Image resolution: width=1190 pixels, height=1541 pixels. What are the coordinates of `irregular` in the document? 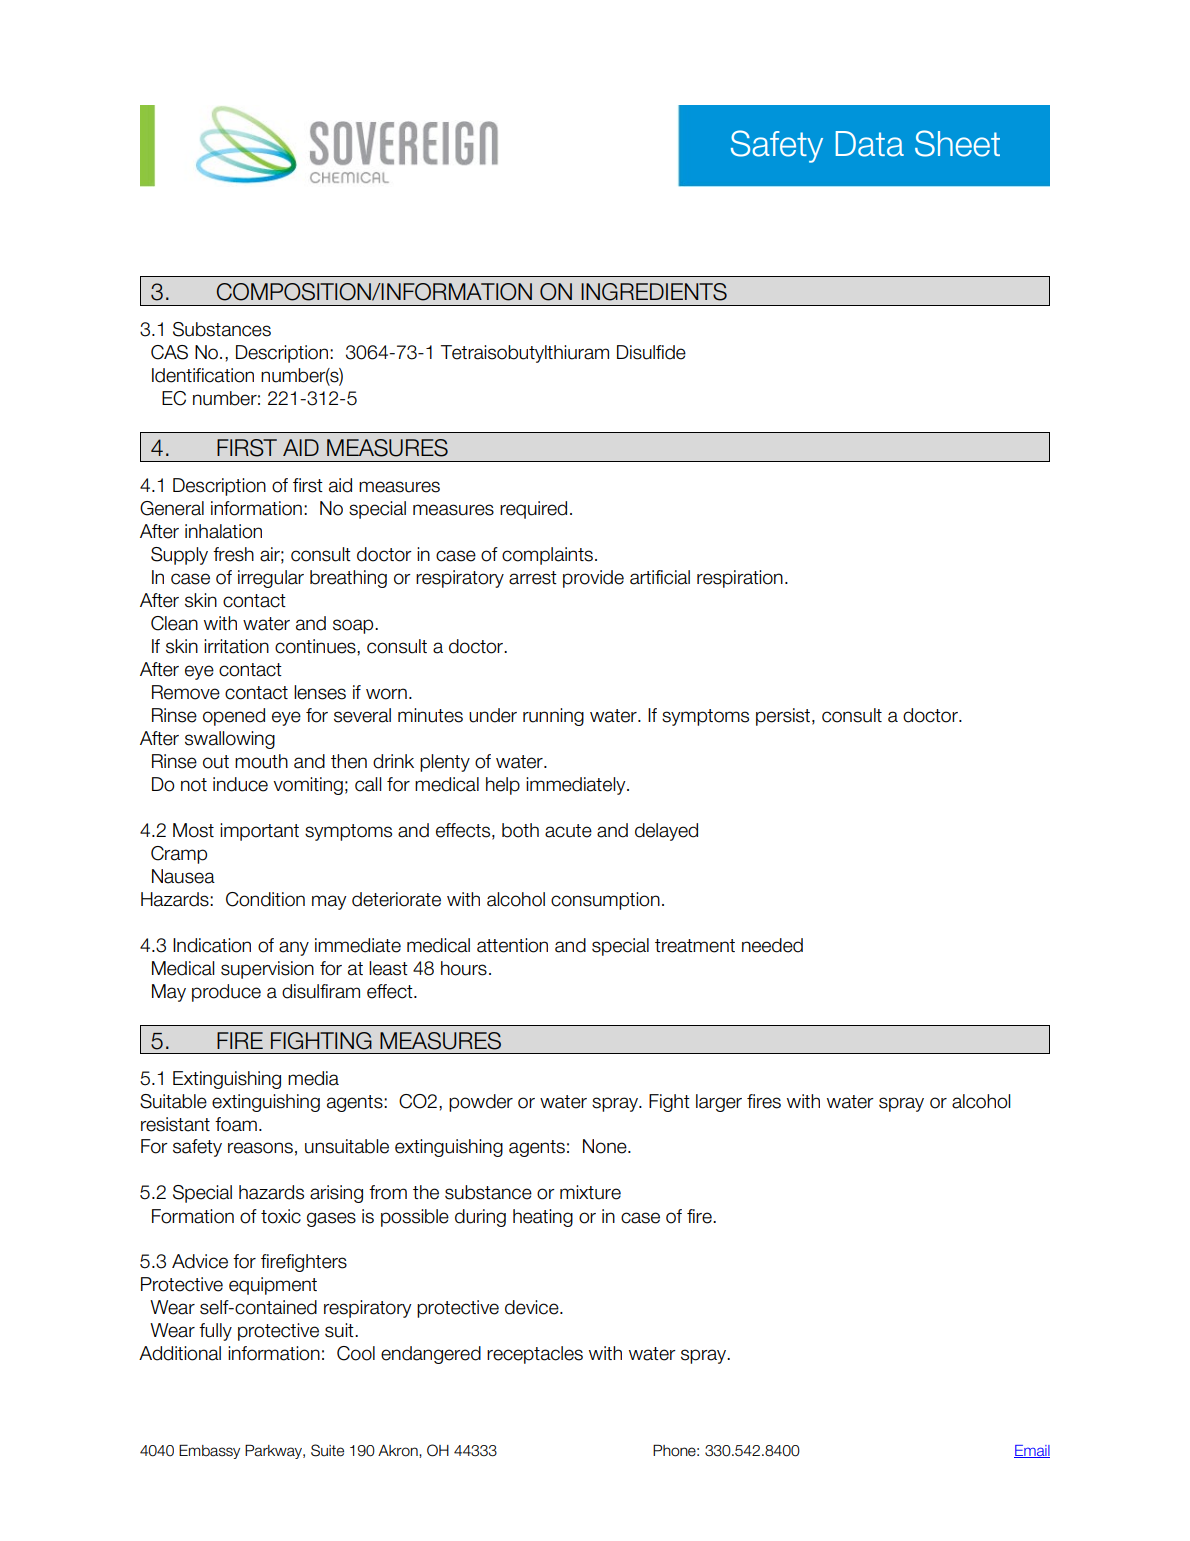 It's located at (271, 579).
